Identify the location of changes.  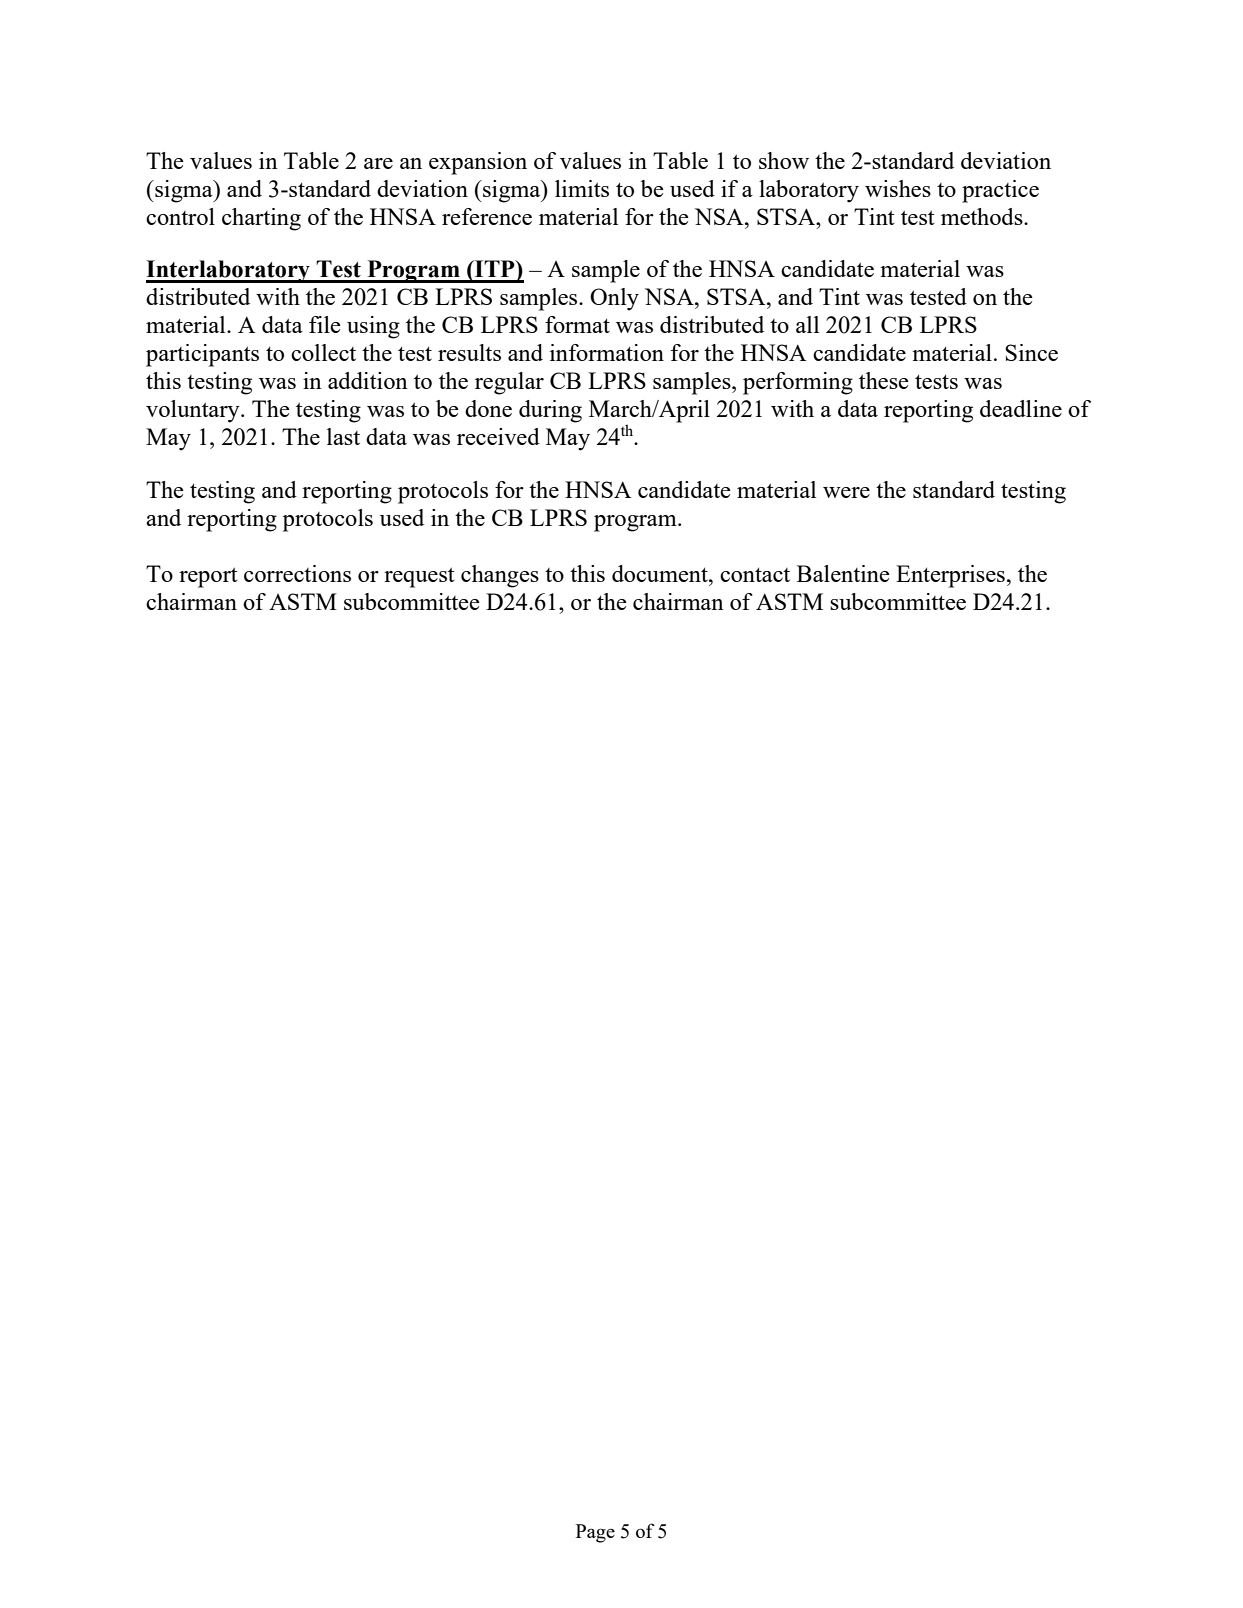
(500, 576).
